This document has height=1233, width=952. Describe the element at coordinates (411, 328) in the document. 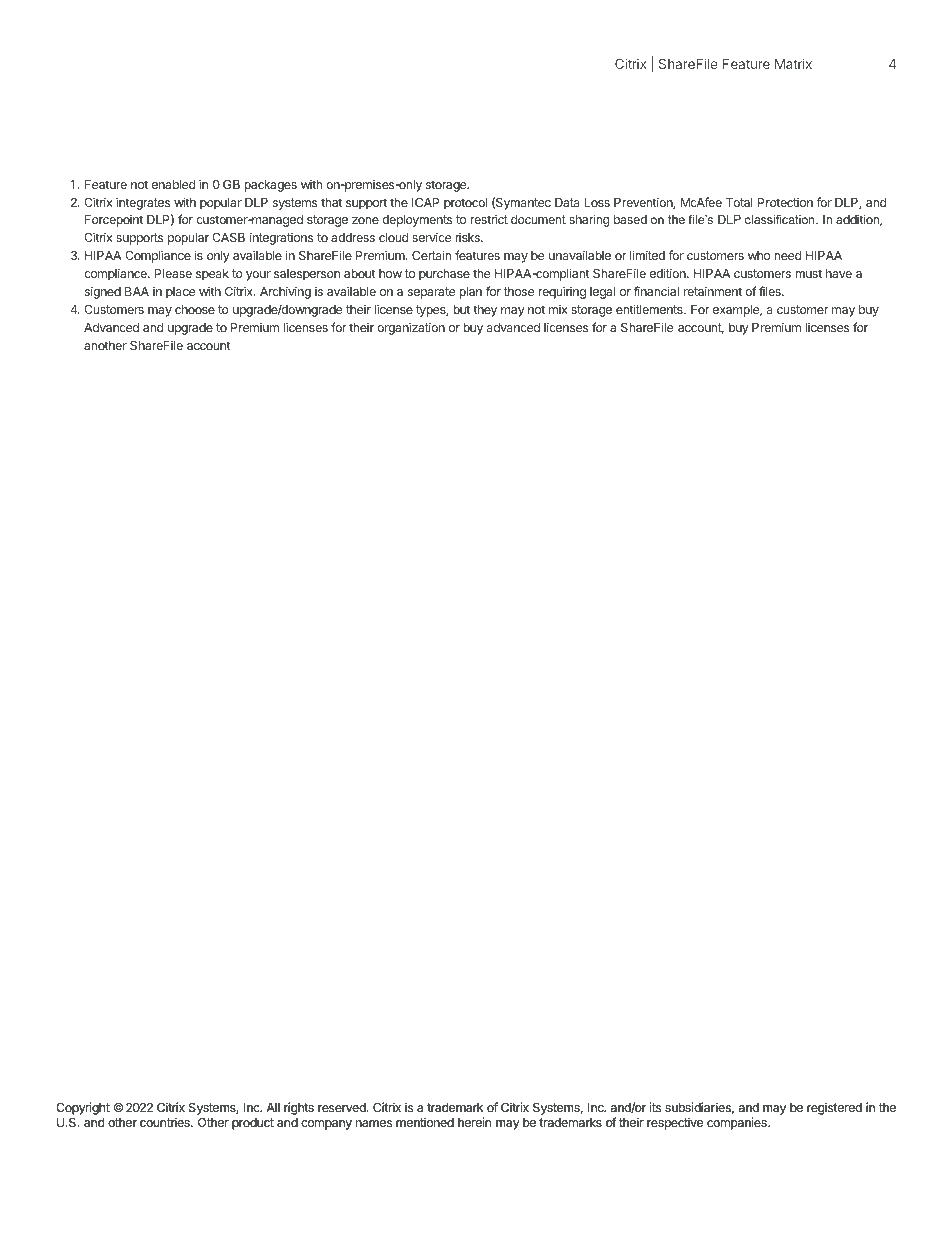

I see `organization` at that location.
